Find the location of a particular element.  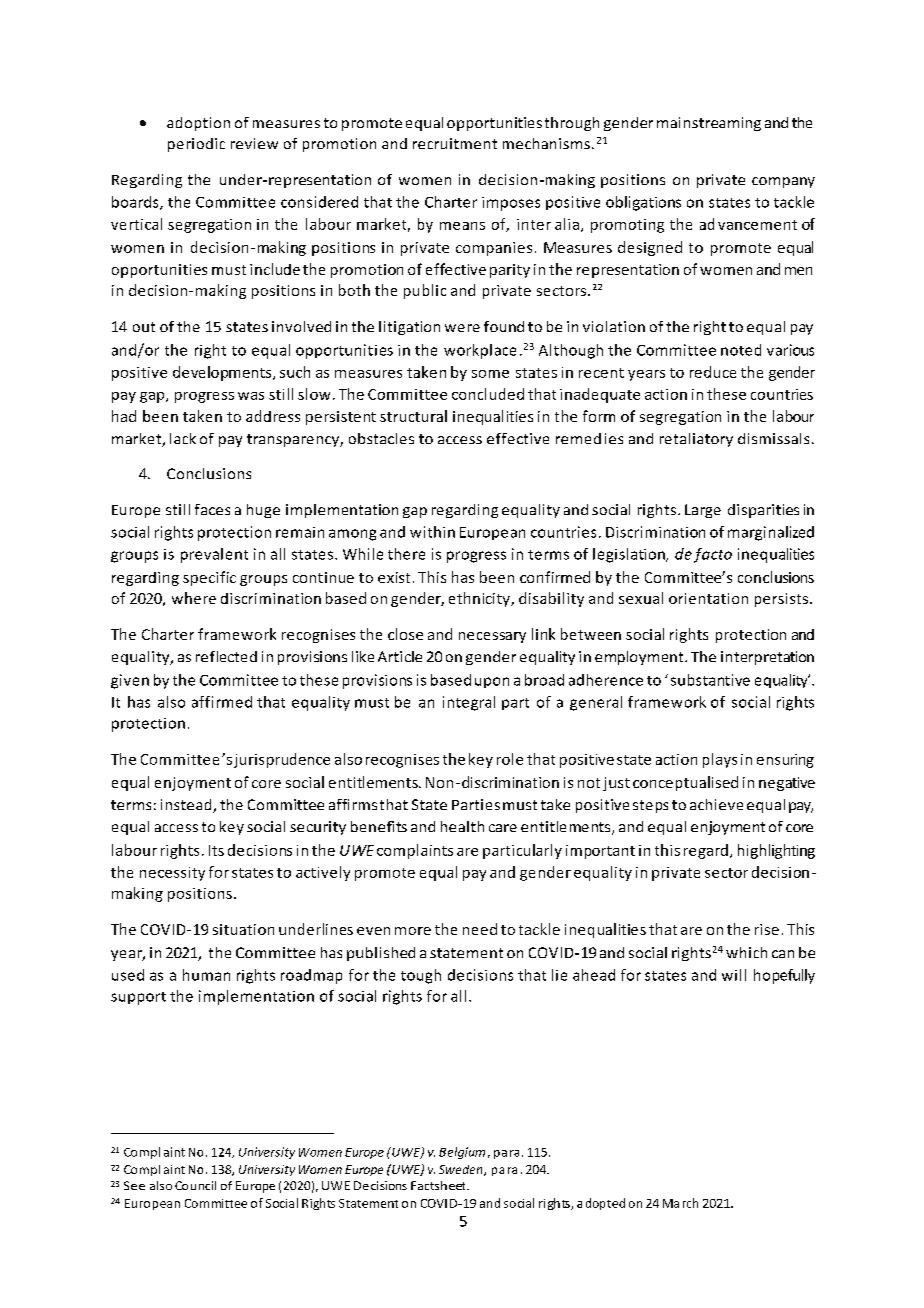

reduce is located at coordinates (713, 372).
